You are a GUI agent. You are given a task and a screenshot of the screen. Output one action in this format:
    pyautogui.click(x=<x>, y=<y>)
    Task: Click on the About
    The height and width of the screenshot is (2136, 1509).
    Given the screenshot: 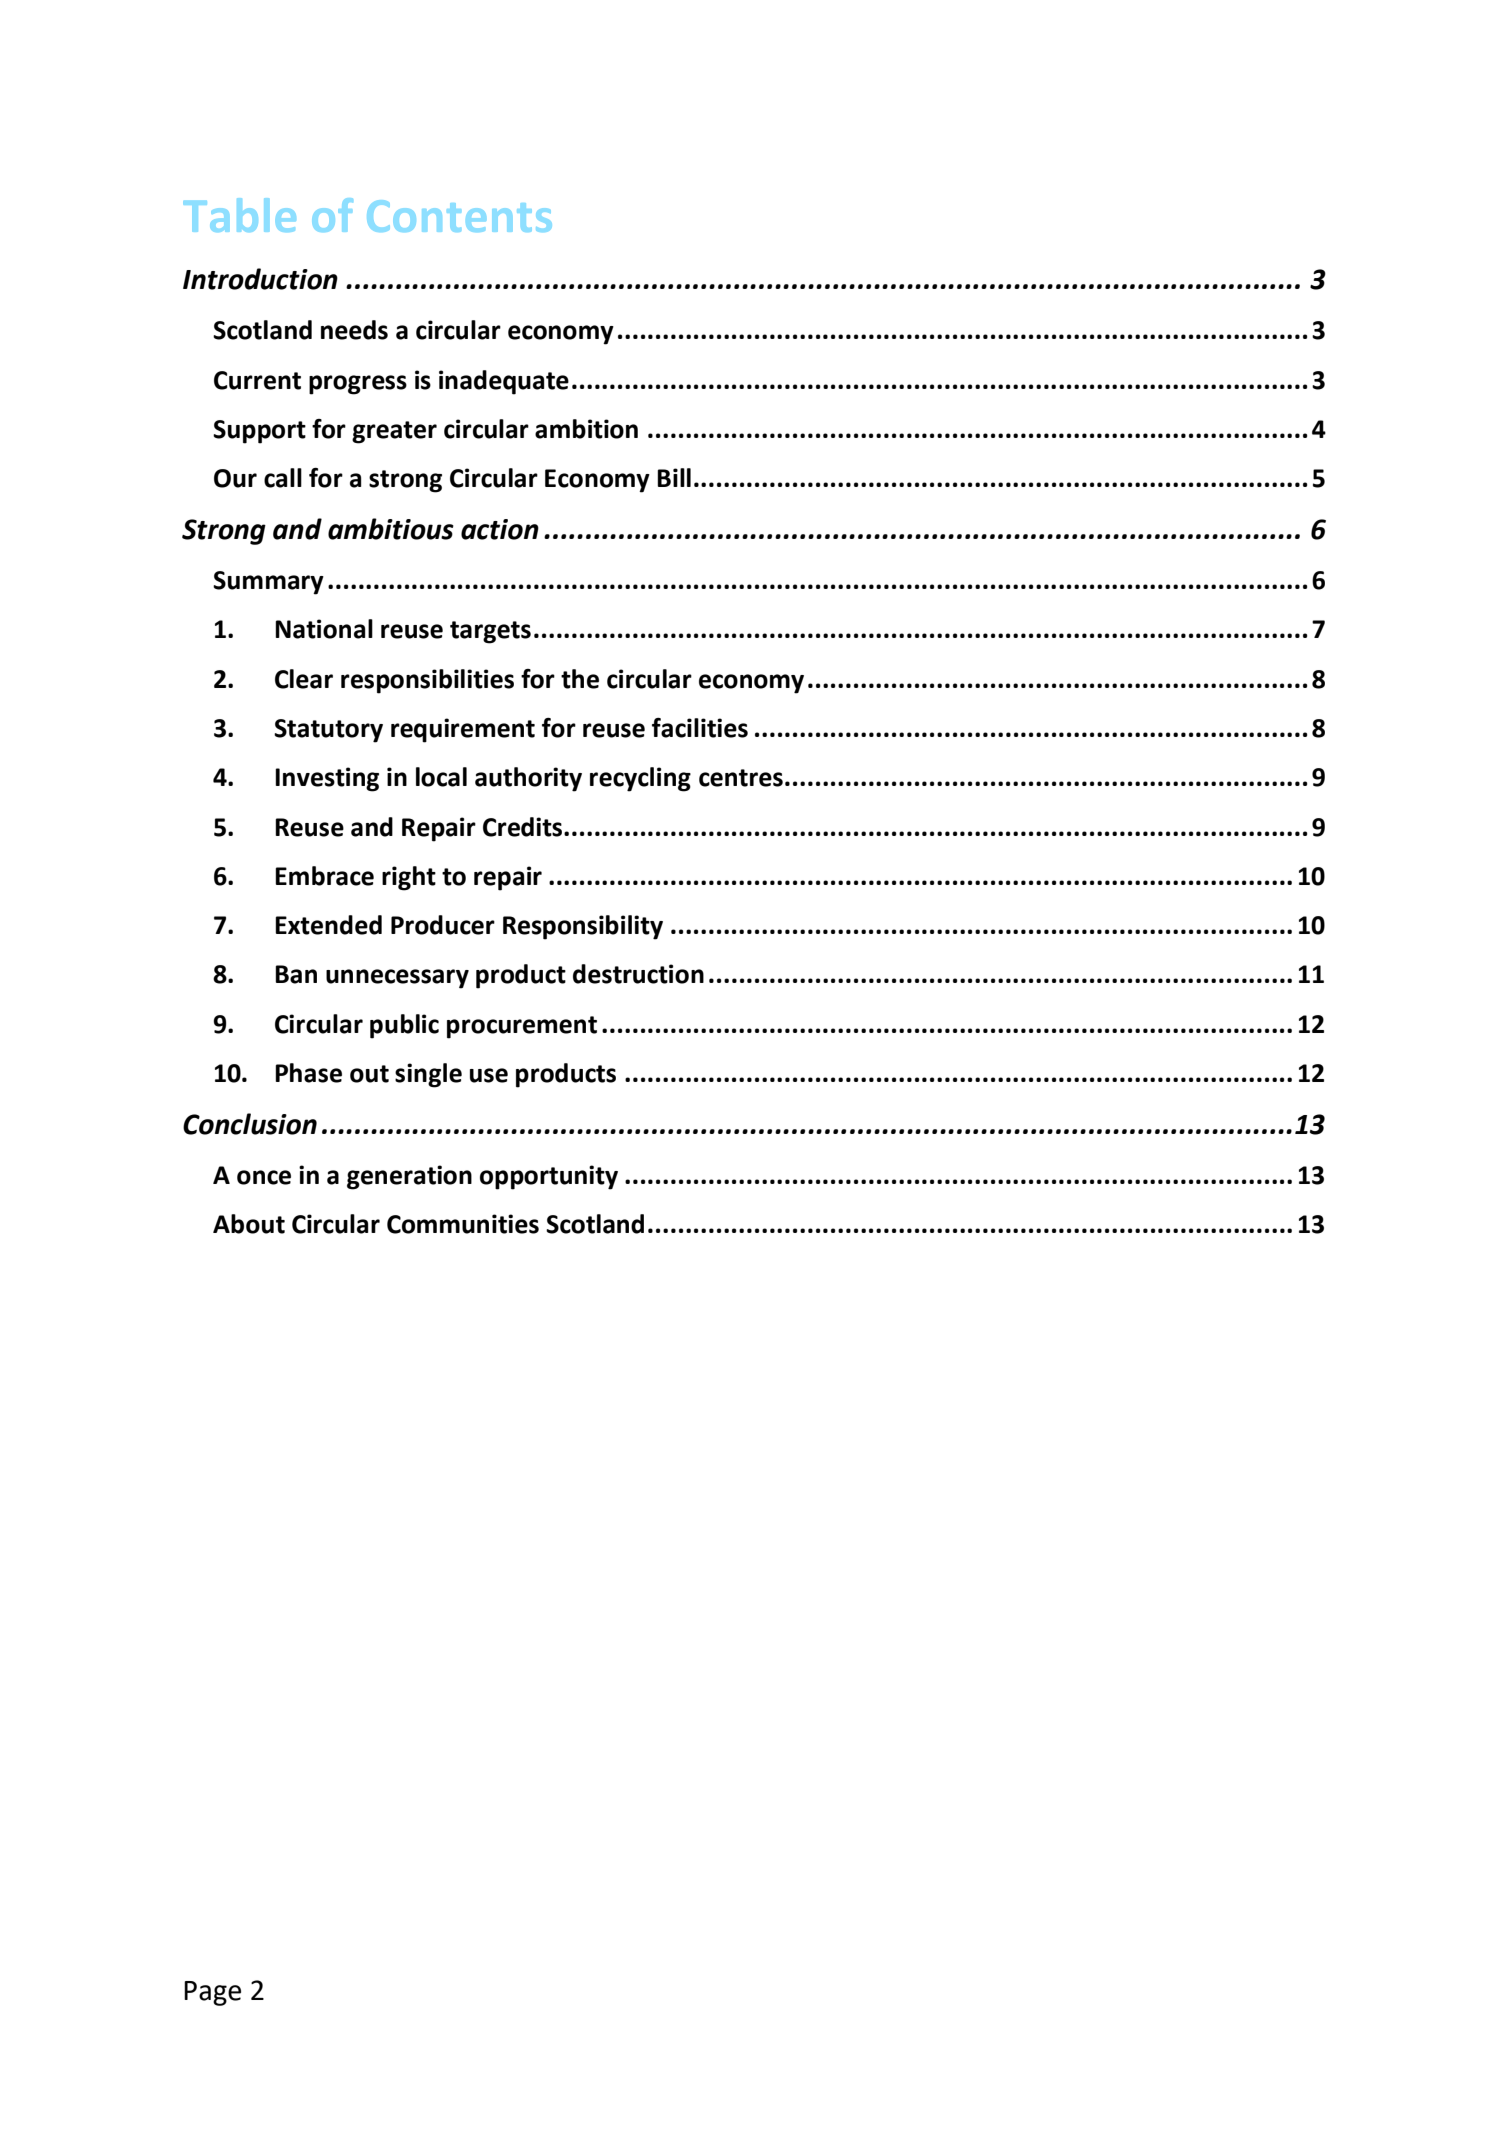 What is the action you would take?
    pyautogui.click(x=249, y=1224)
